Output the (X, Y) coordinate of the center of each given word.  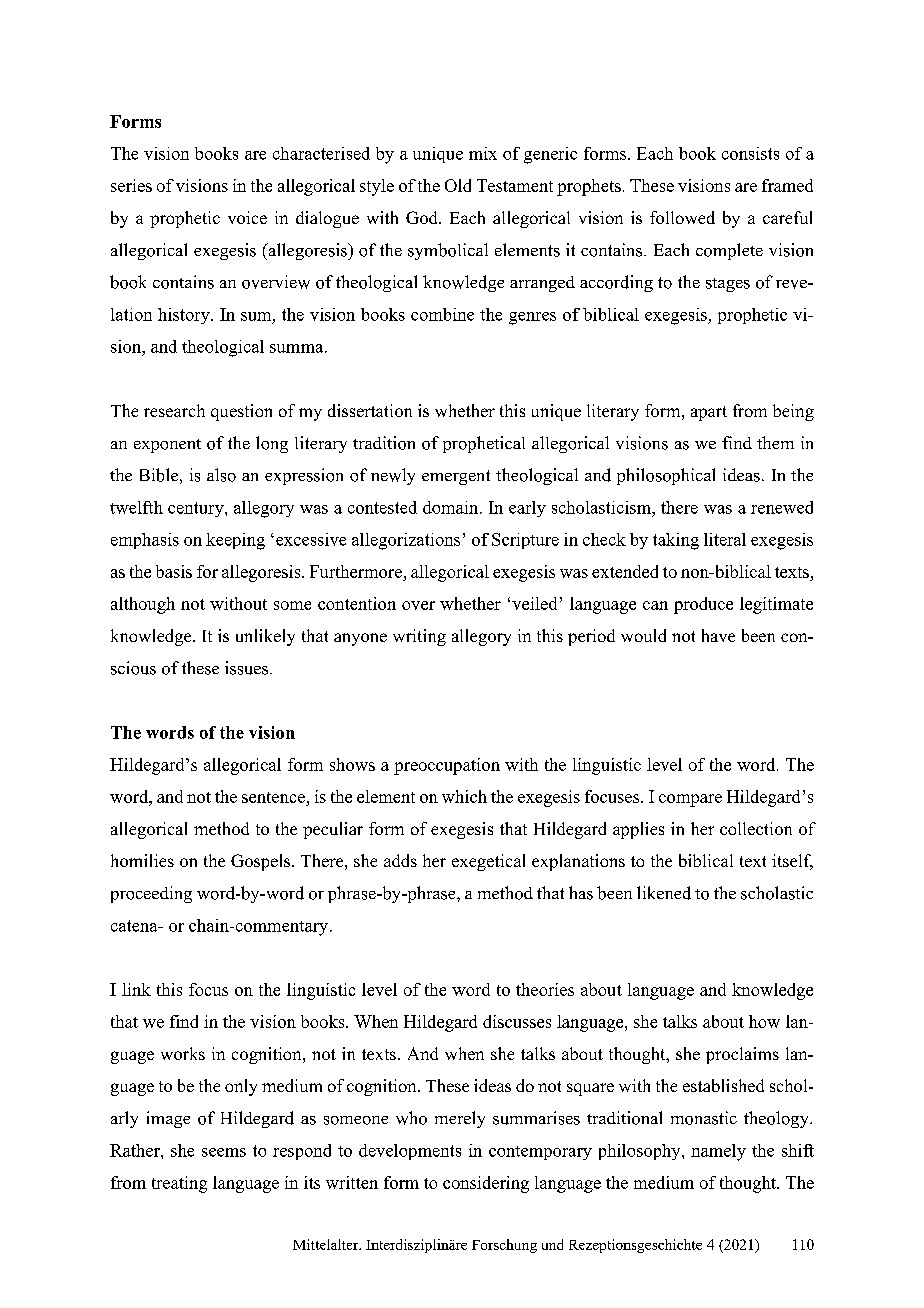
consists (750, 153)
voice (247, 217)
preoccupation (447, 766)
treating (179, 1184)
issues (248, 668)
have (718, 635)
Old (458, 185)
